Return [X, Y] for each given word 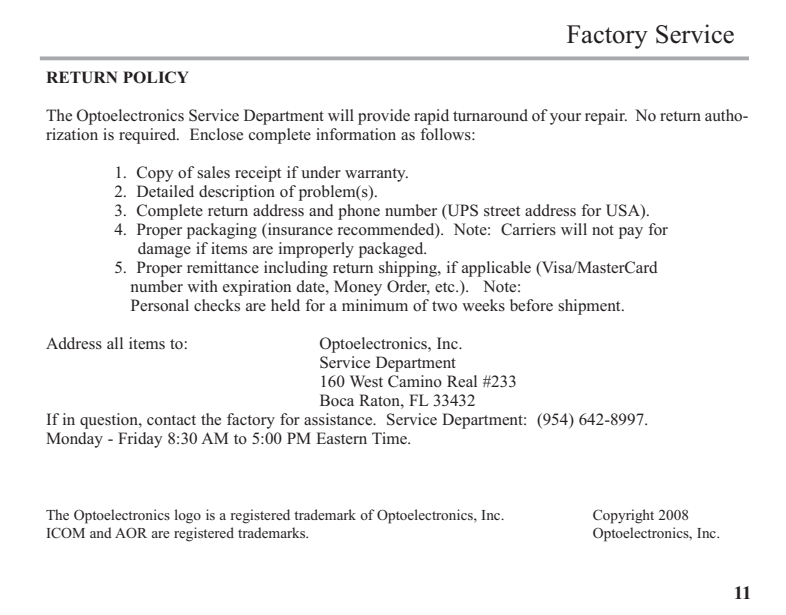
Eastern [341, 438]
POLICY [156, 77]
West [366, 381]
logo [188, 516]
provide [384, 117]
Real [462, 381]
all [115, 343]
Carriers [528, 229]
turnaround [490, 115]
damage [164, 250]
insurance [299, 230]
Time [390, 438]
